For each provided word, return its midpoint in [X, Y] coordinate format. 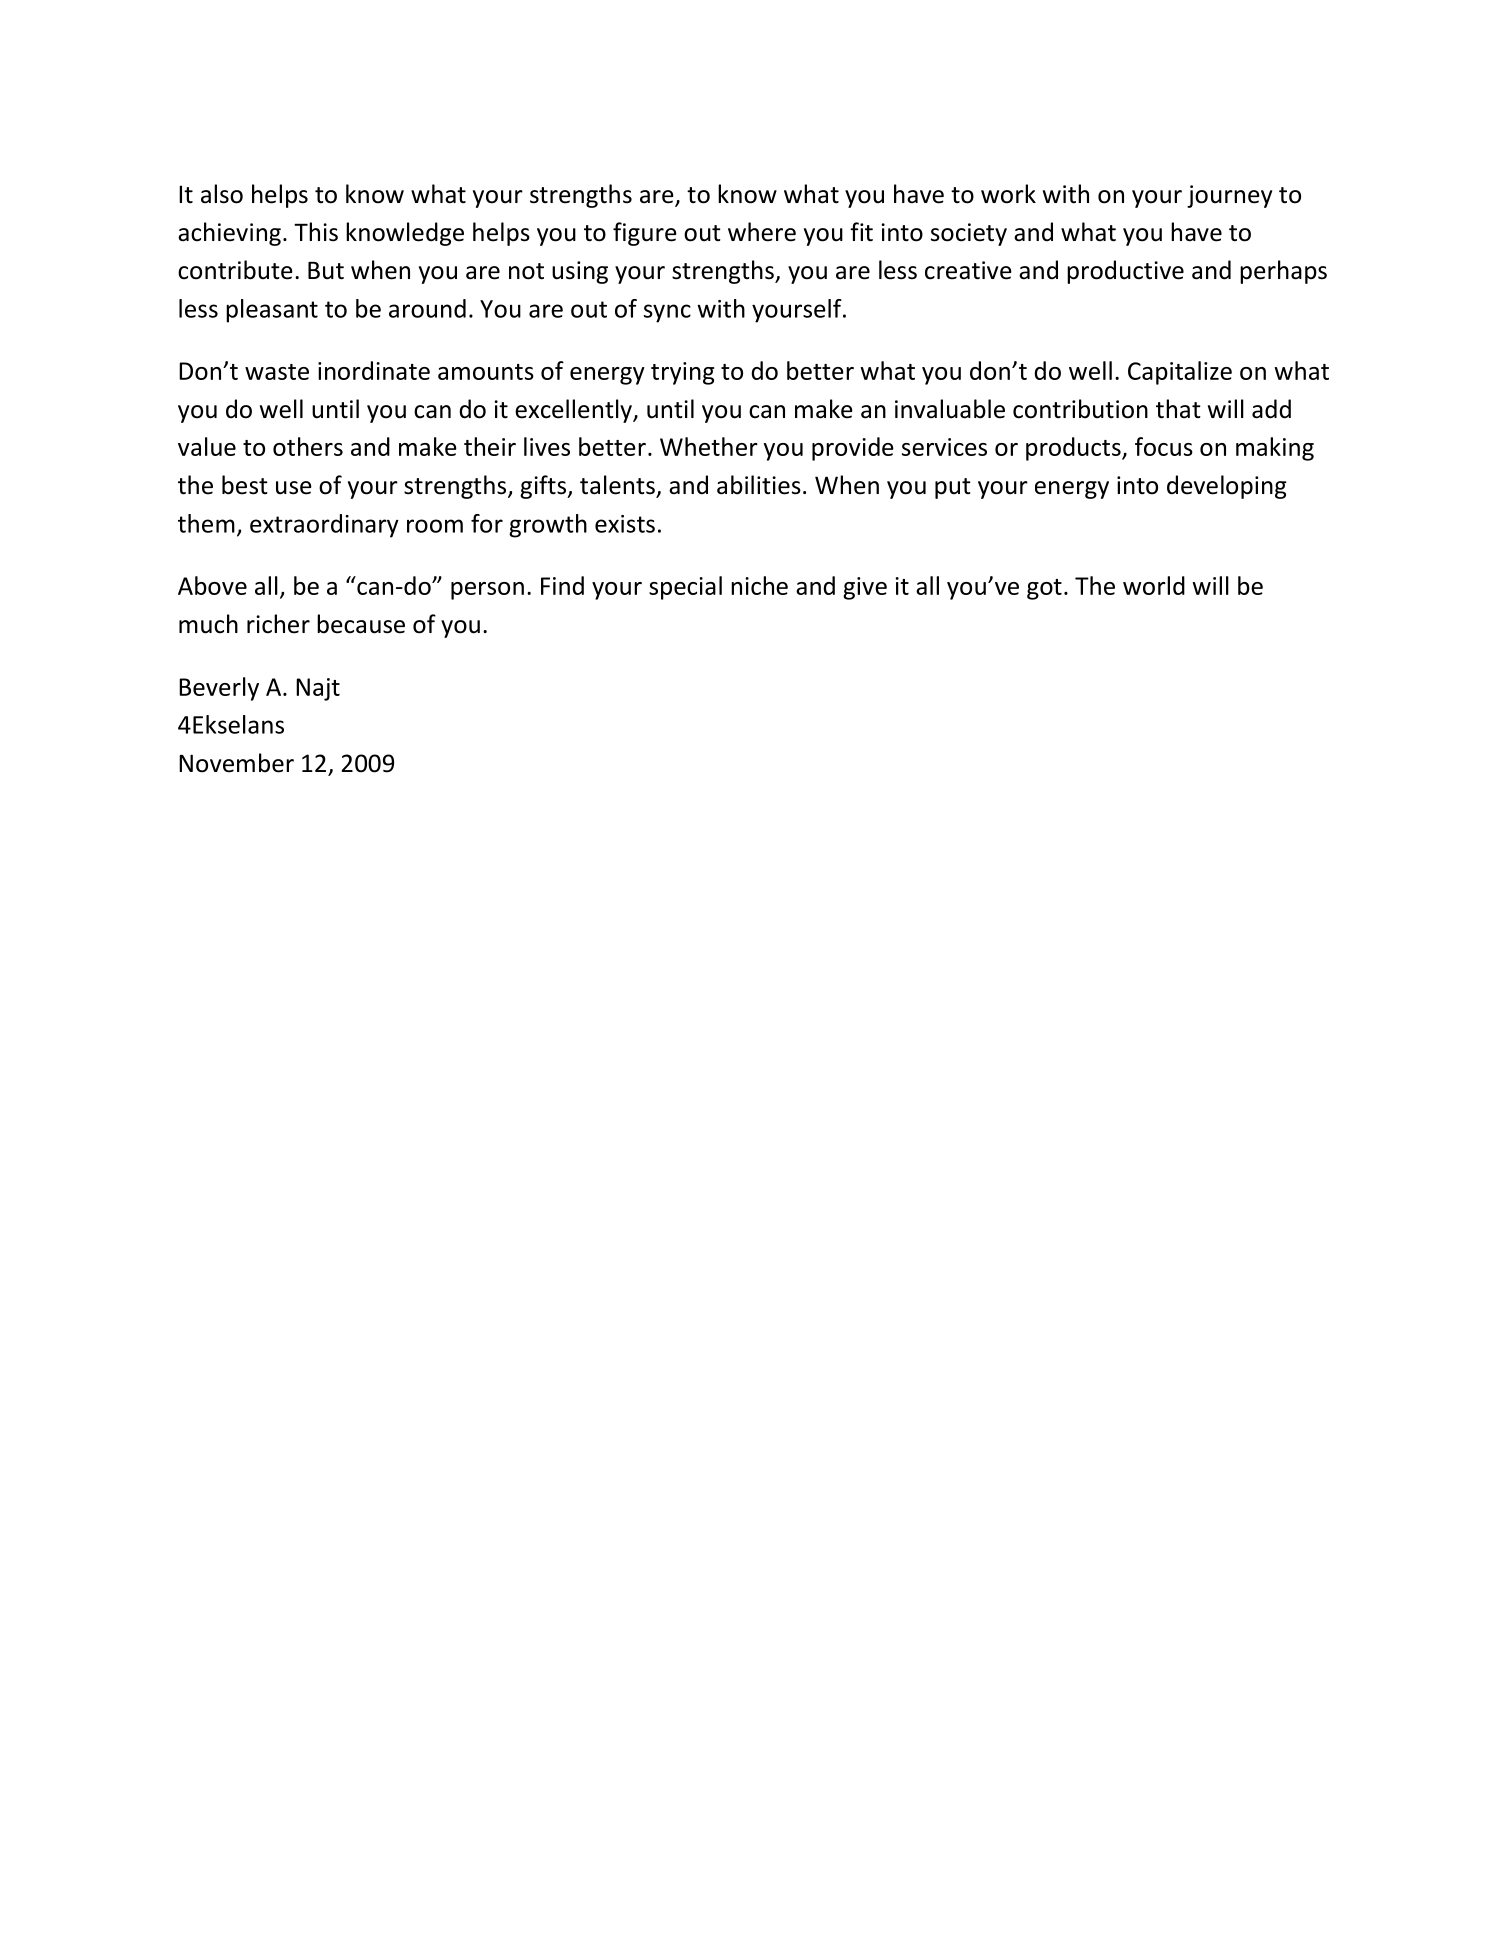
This [316, 232]
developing [1227, 487]
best [245, 485]
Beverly [219, 689]
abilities [759, 485]
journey [1229, 196]
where [762, 232]
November [236, 763]
